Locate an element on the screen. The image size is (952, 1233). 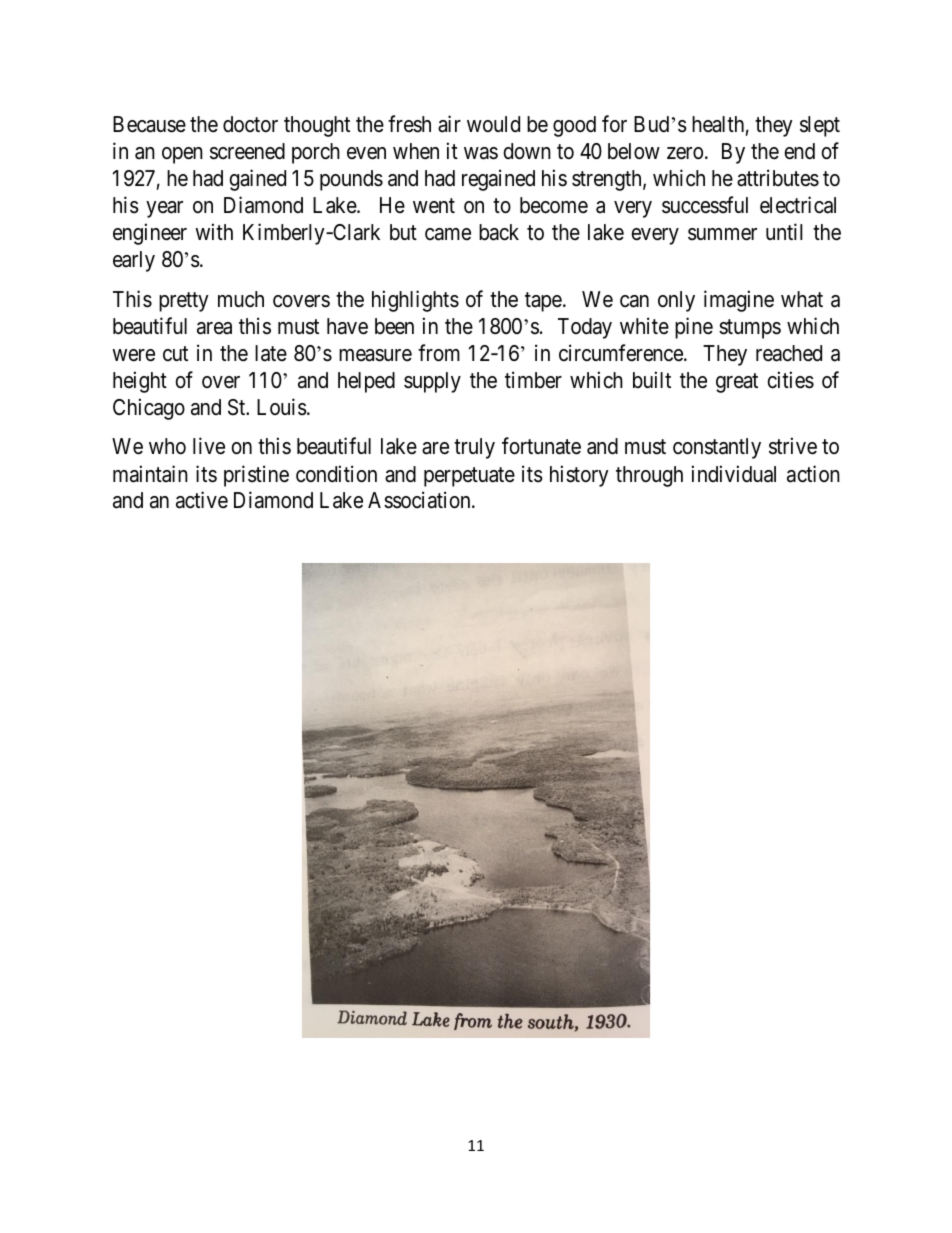
Chicago is located at coordinates (149, 409).
